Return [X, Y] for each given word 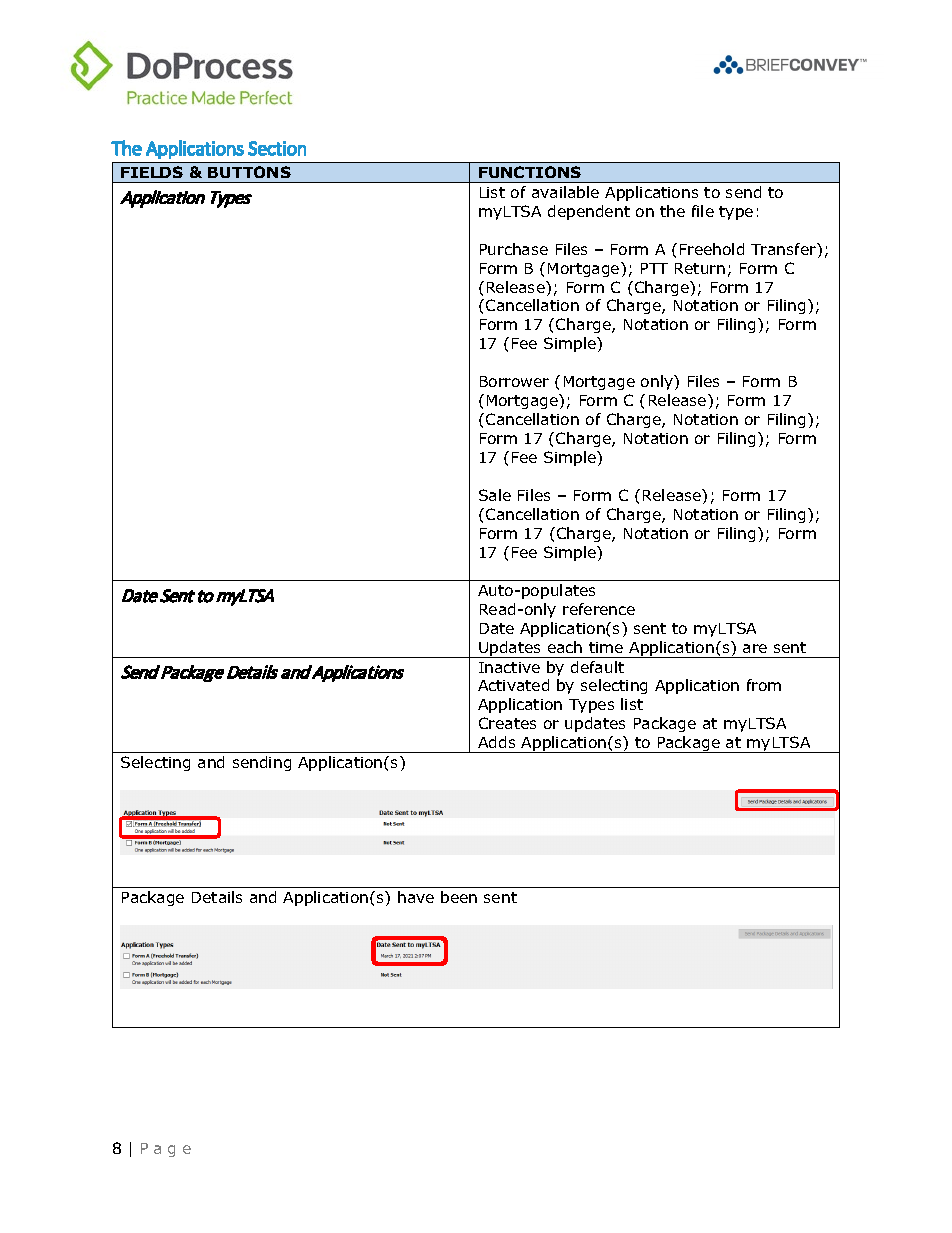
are [755, 648]
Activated [513, 685]
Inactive [509, 667]
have [416, 897]
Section [277, 148]
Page [166, 1150]
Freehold [712, 249]
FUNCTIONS [530, 172]
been [459, 897]
